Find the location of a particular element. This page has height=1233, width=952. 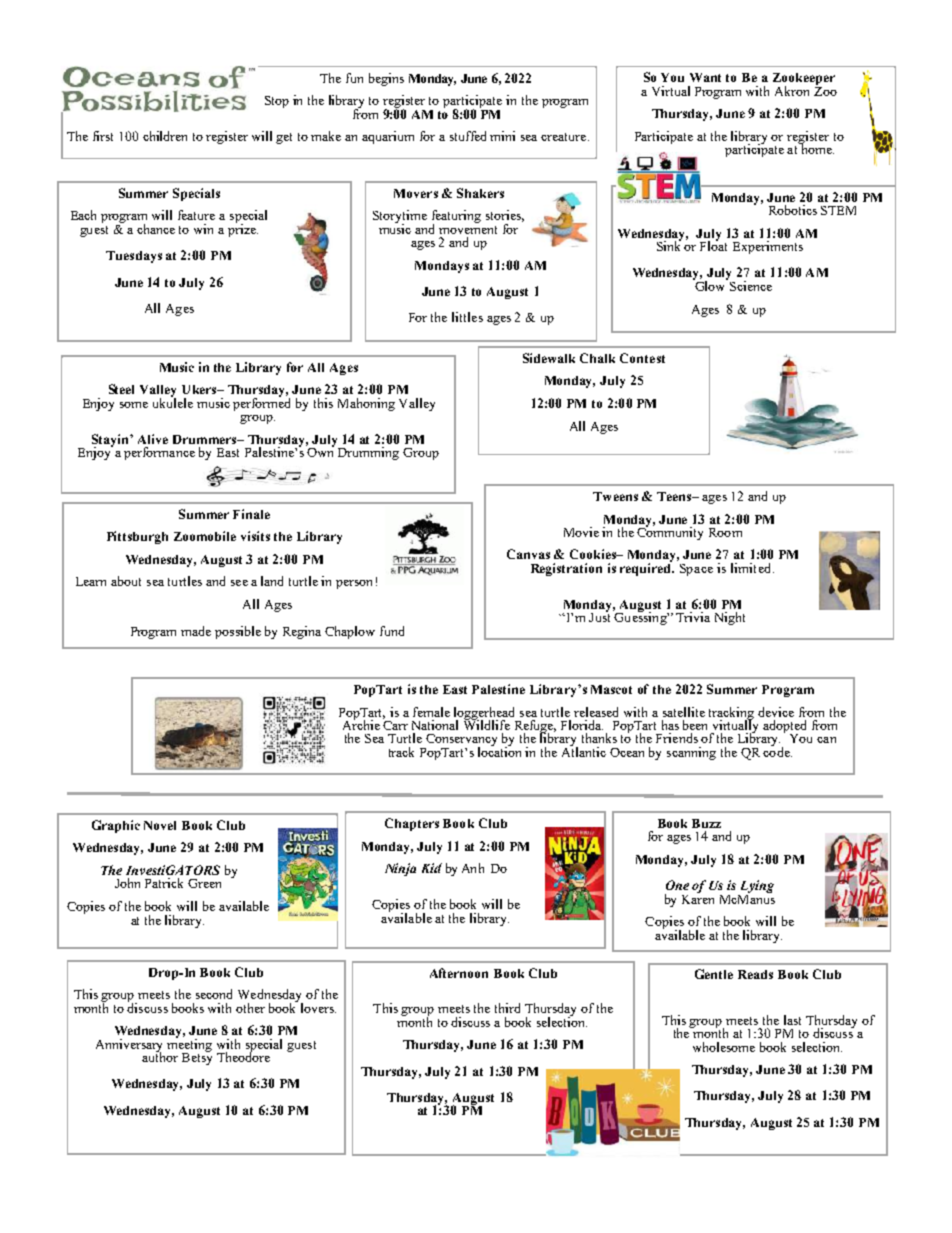

device is located at coordinates (776, 712).
